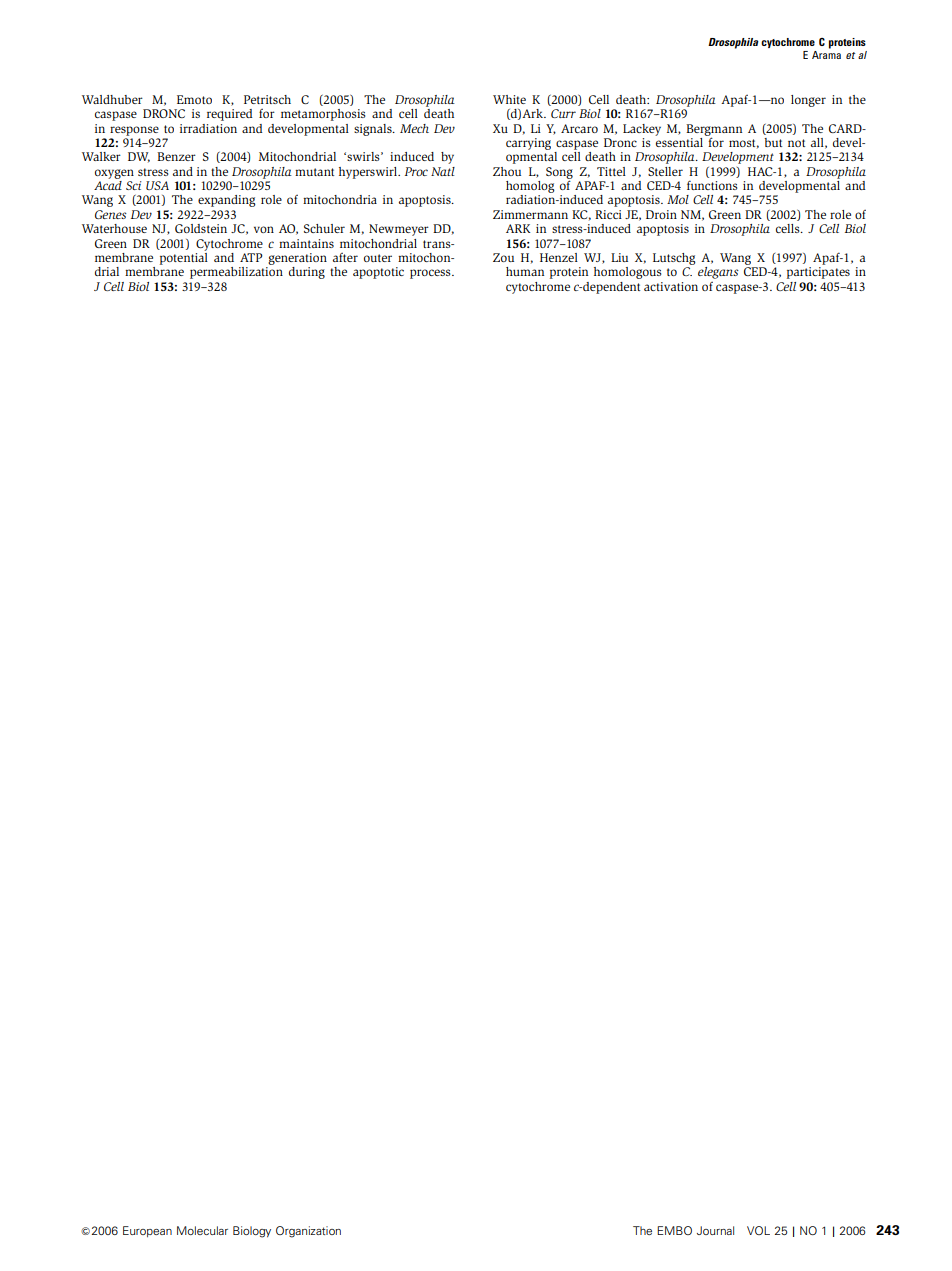  I want to click on Organization, so click(308, 1232).
